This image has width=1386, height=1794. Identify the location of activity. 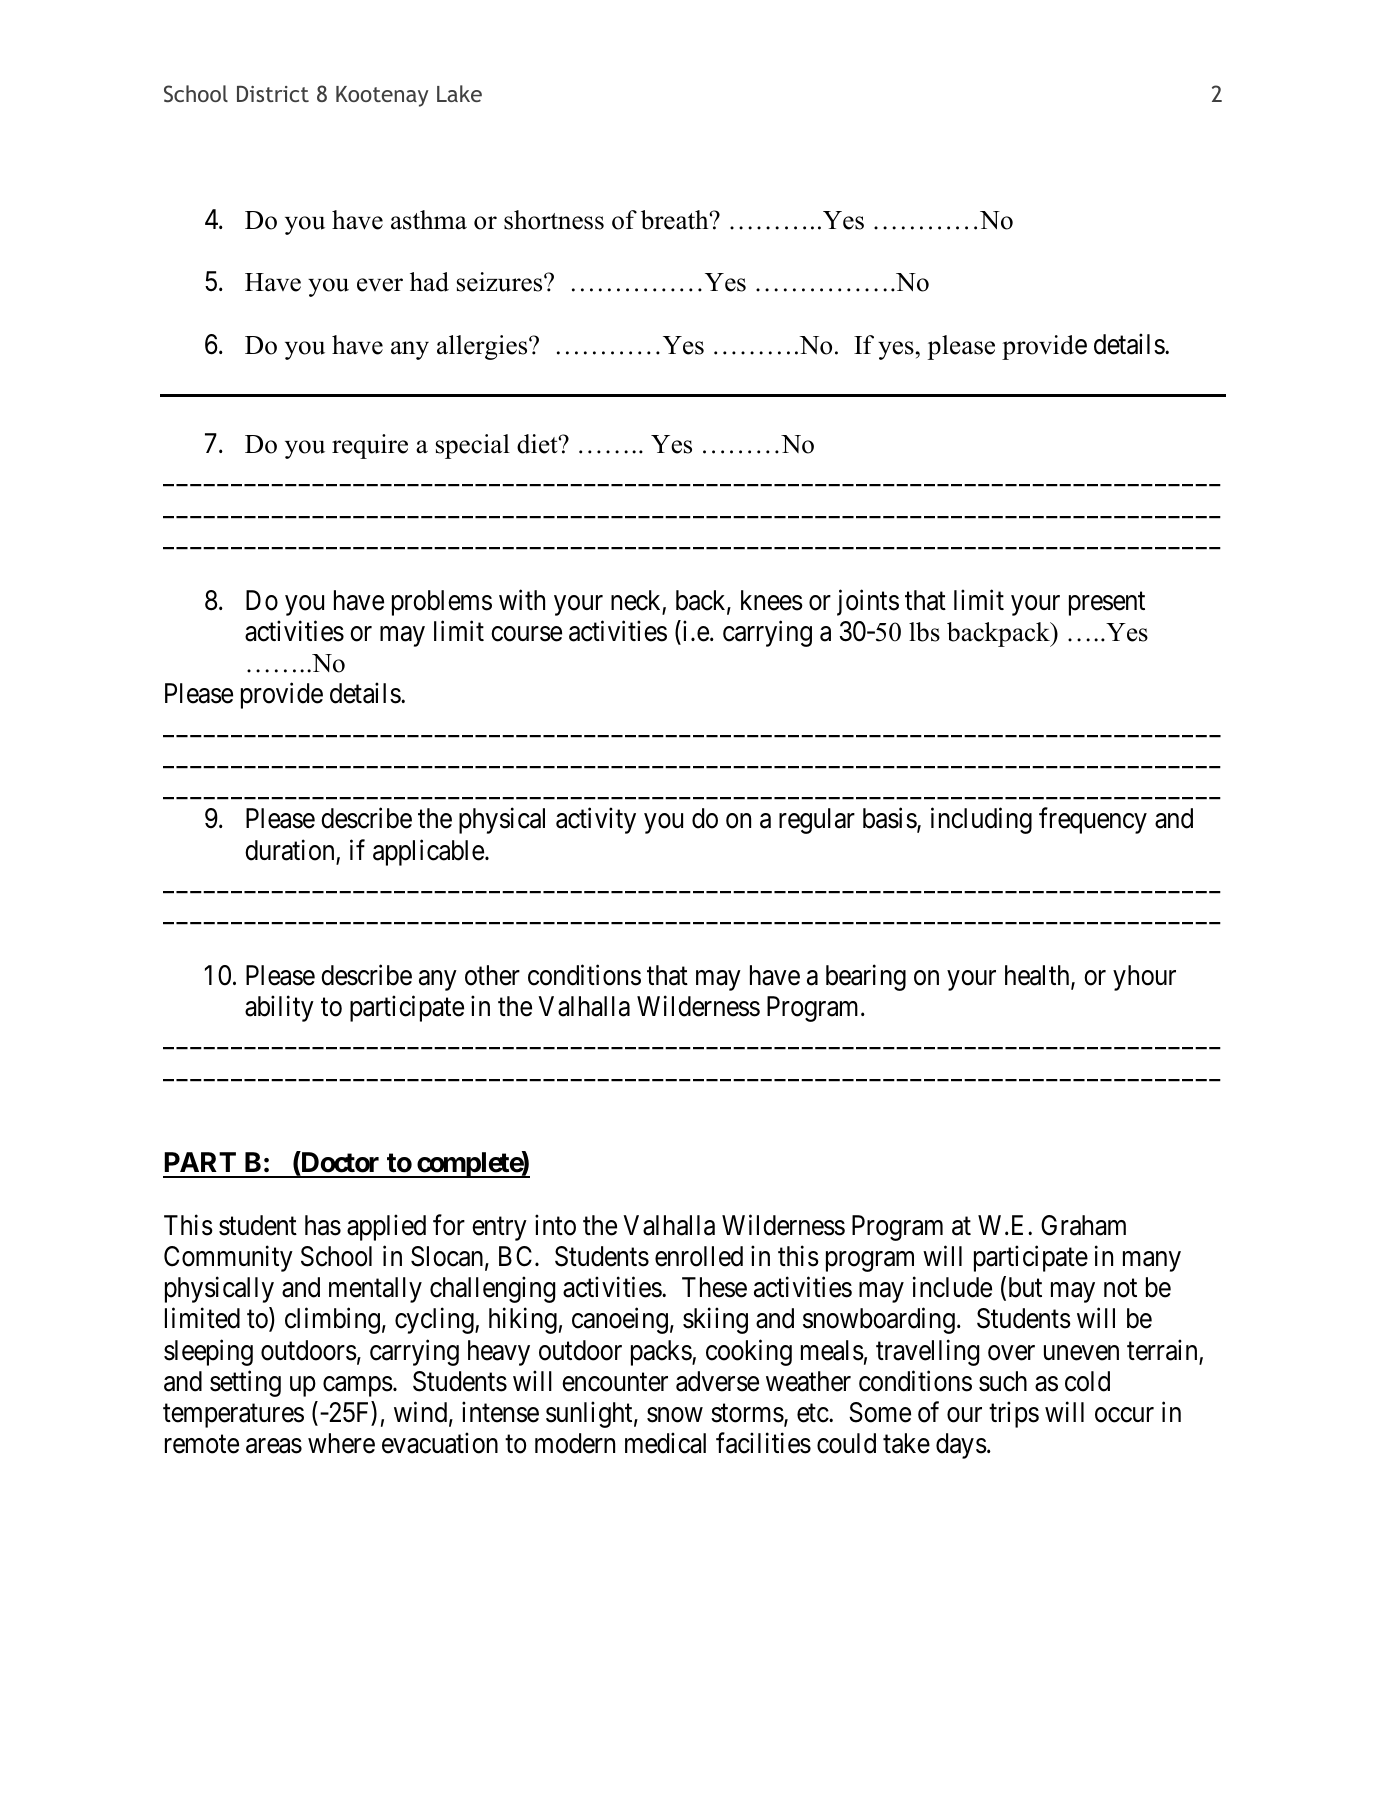
(596, 821).
